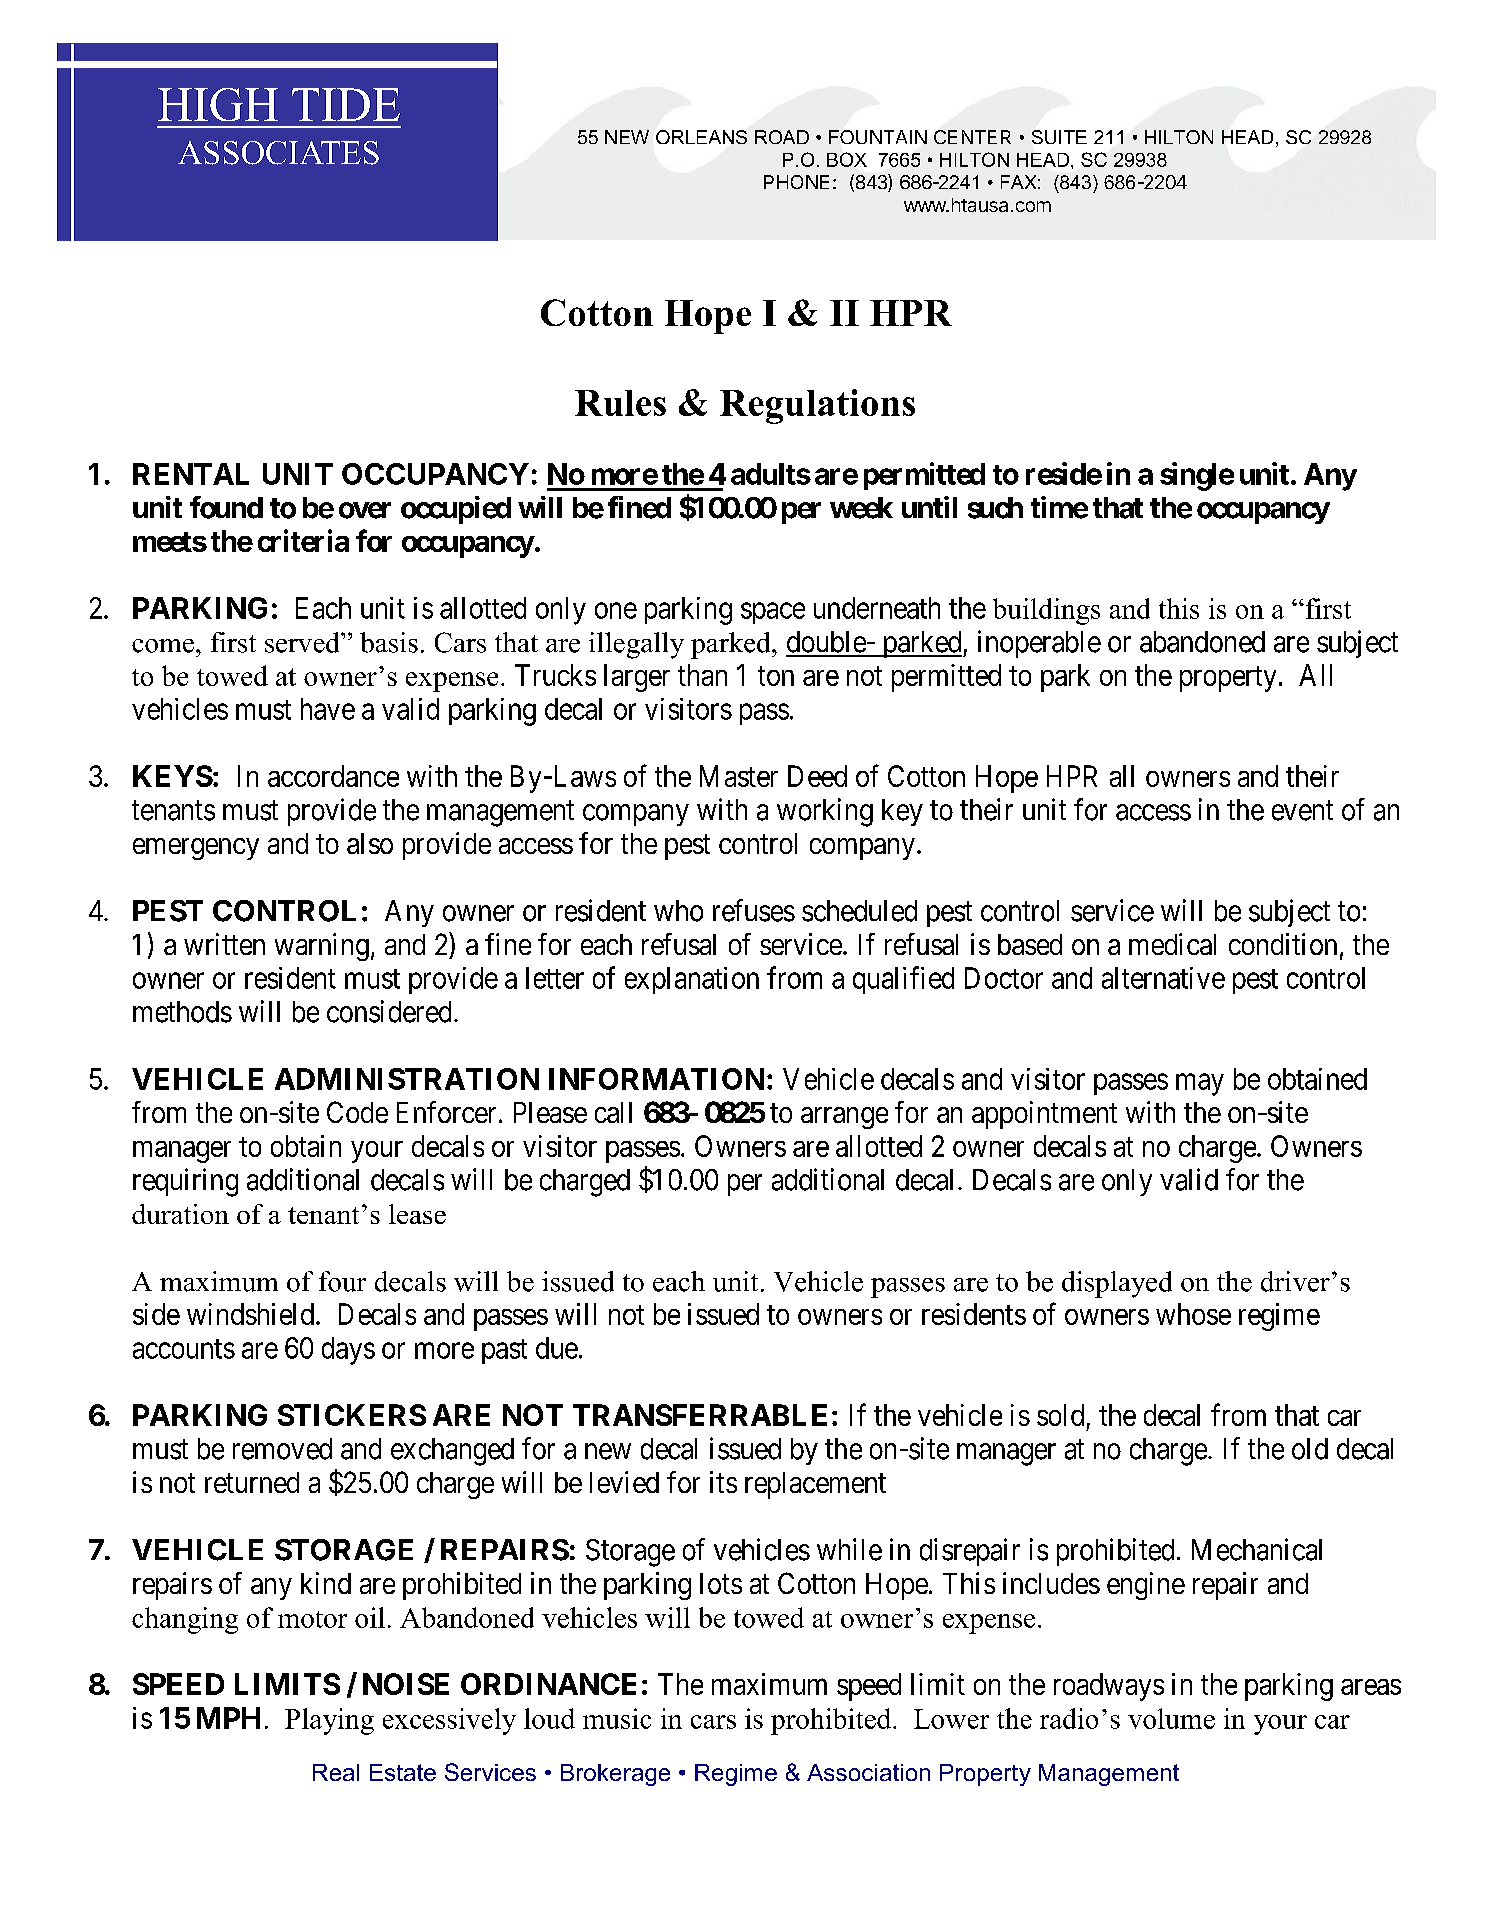 This page has width=1491, height=1930. I want to click on SUITE, so click(1059, 137).
